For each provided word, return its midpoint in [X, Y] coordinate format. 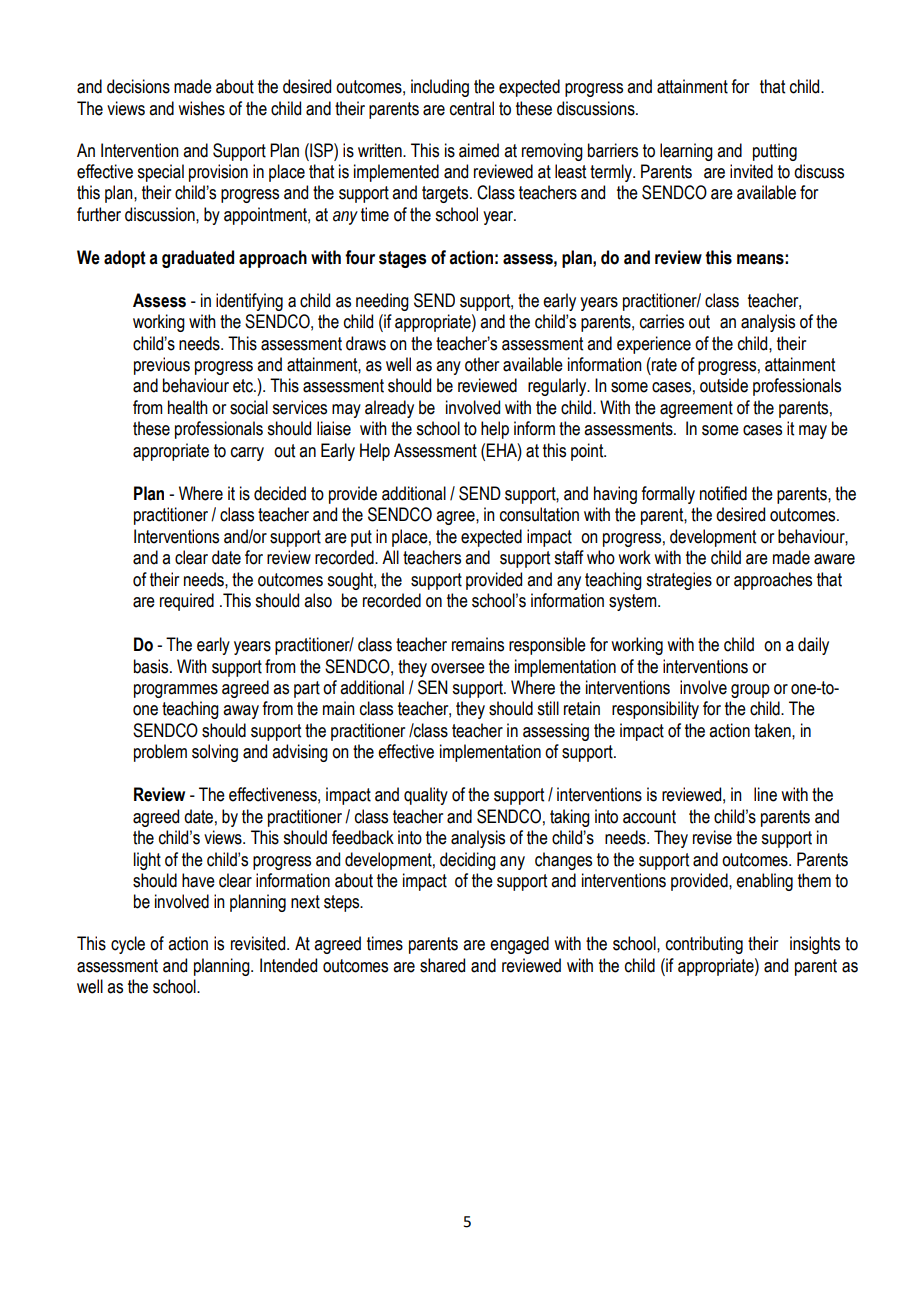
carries [662, 321]
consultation [539, 514]
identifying [249, 302]
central [472, 108]
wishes [201, 108]
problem [160, 753]
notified [723, 493]
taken [773, 730]
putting [775, 152]
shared [442, 965]
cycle [128, 945]
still [548, 708]
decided [280, 493]
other [482, 364]
